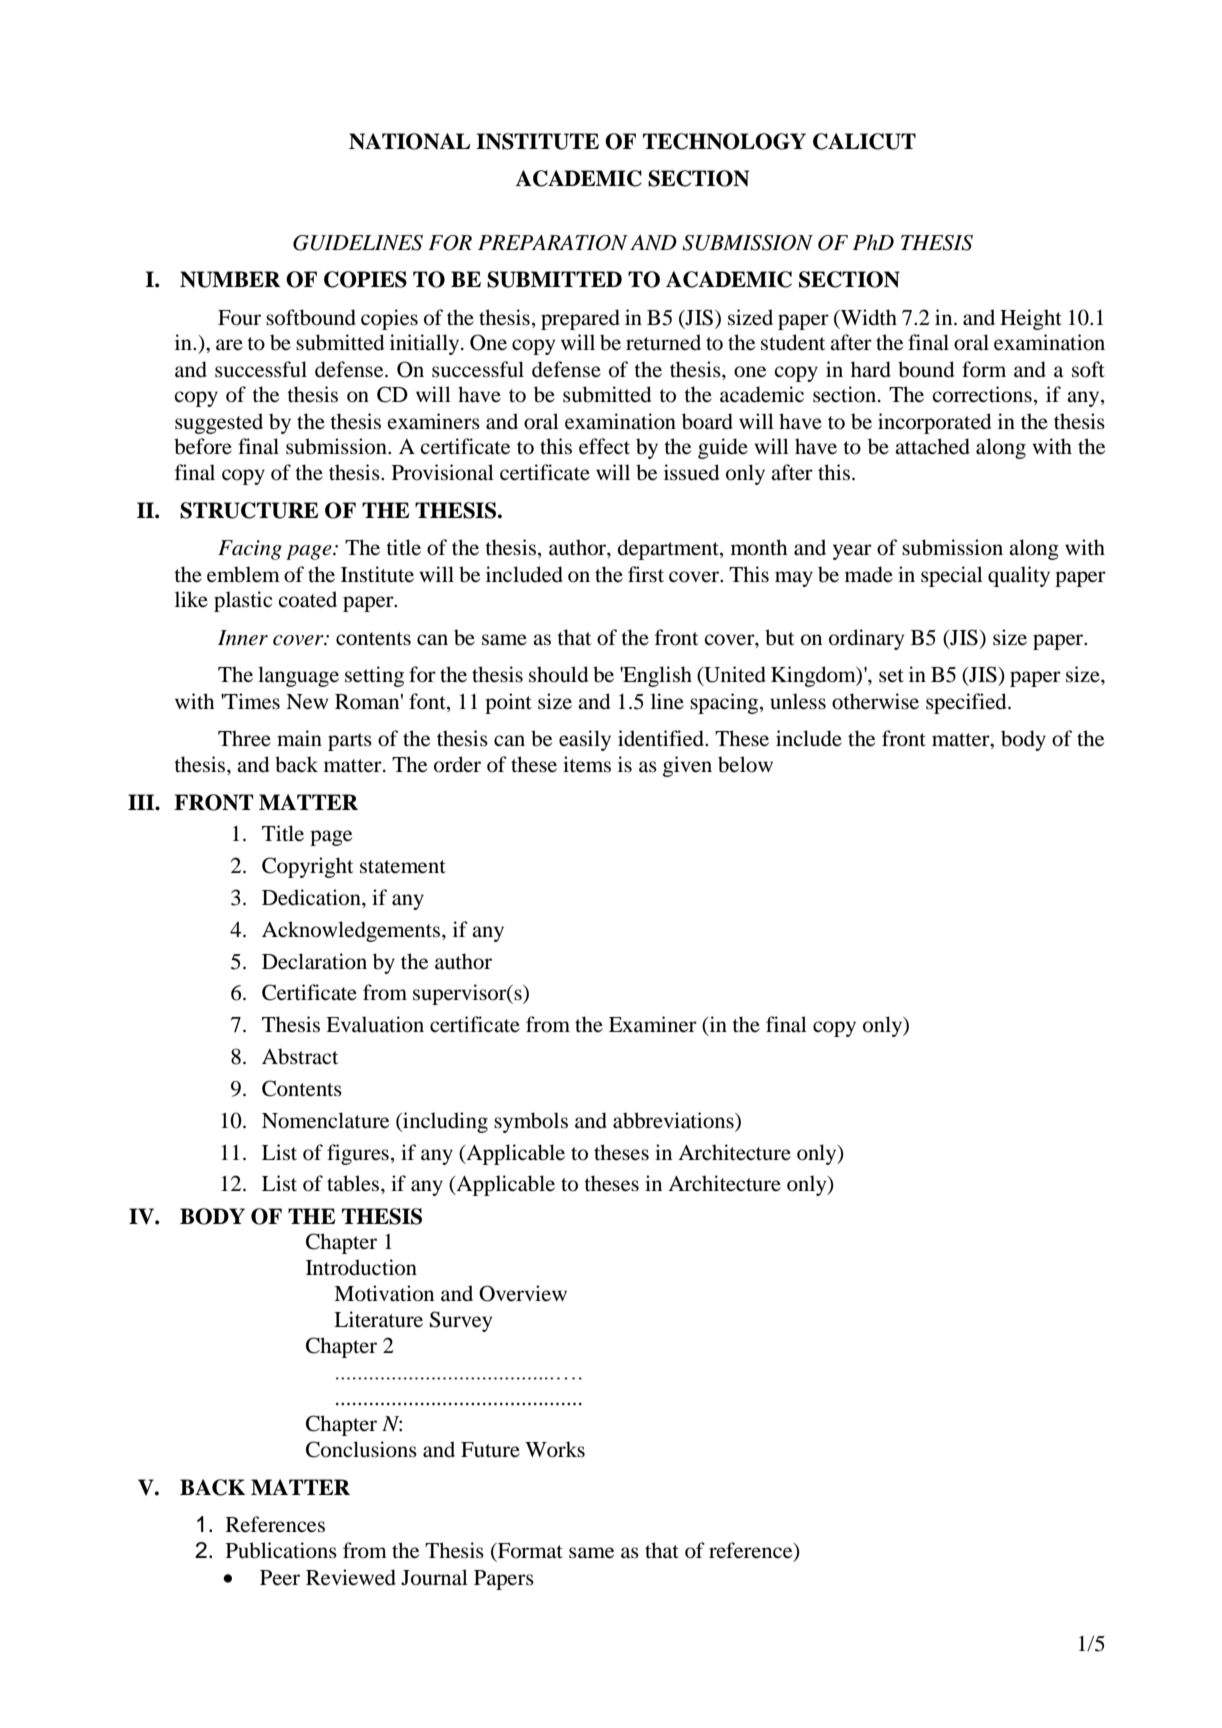 This document has width=1222, height=1728. Describe the element at coordinates (300, 1056) in the document. I see `Abstract` at that location.
